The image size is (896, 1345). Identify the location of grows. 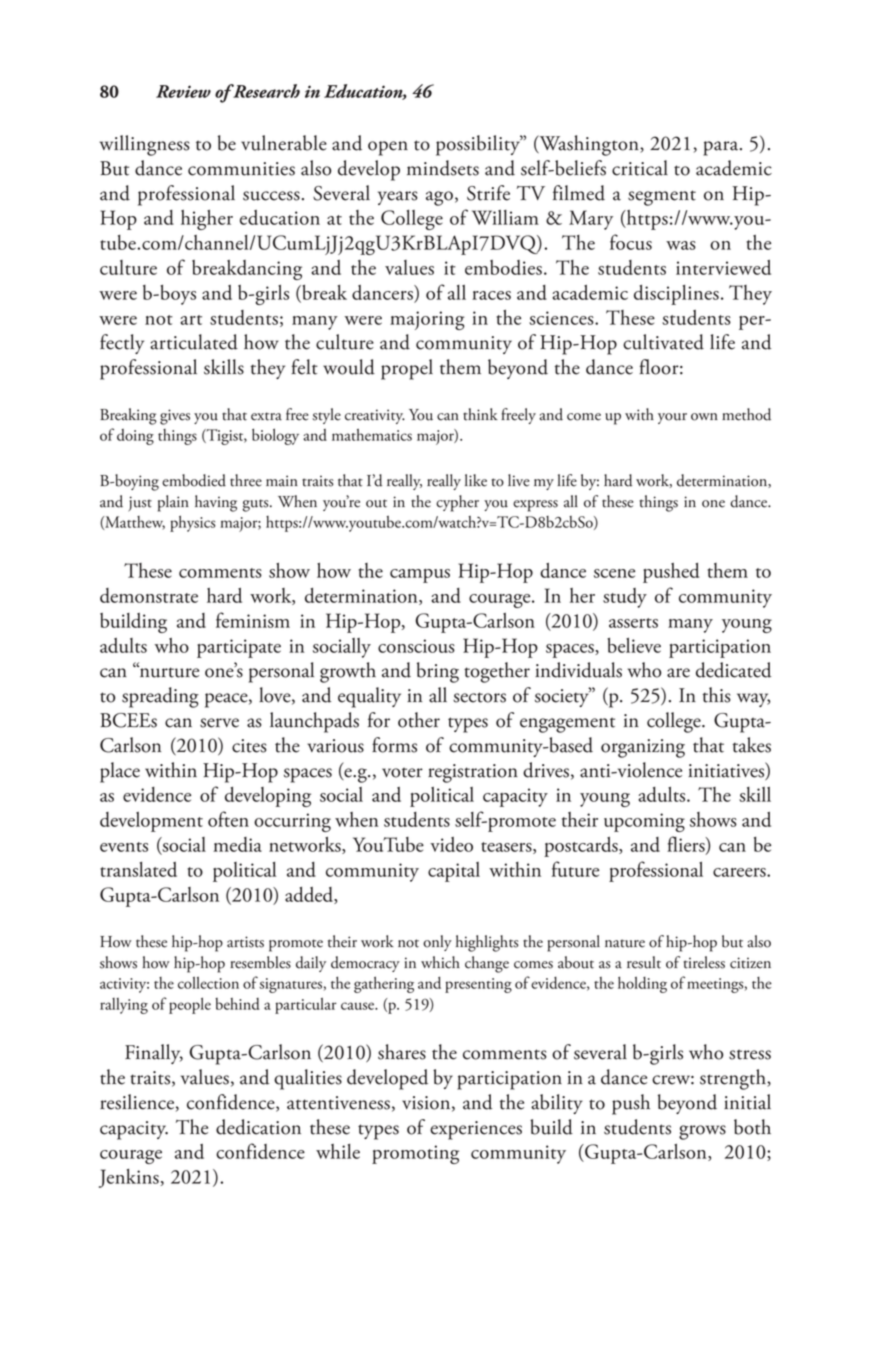
(702, 1132).
